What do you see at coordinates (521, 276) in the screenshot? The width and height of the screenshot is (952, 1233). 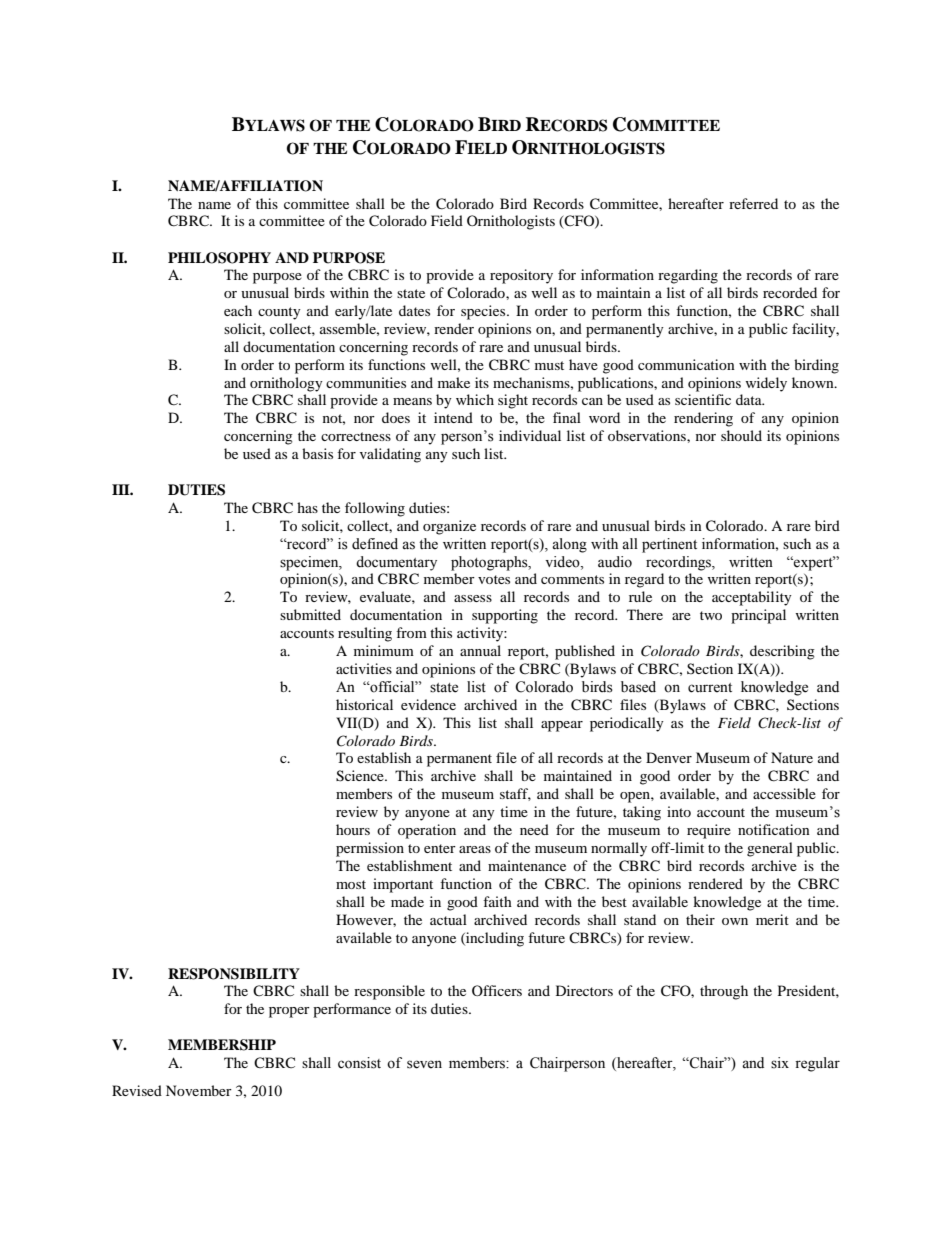 I see `repository` at bounding box center [521, 276].
